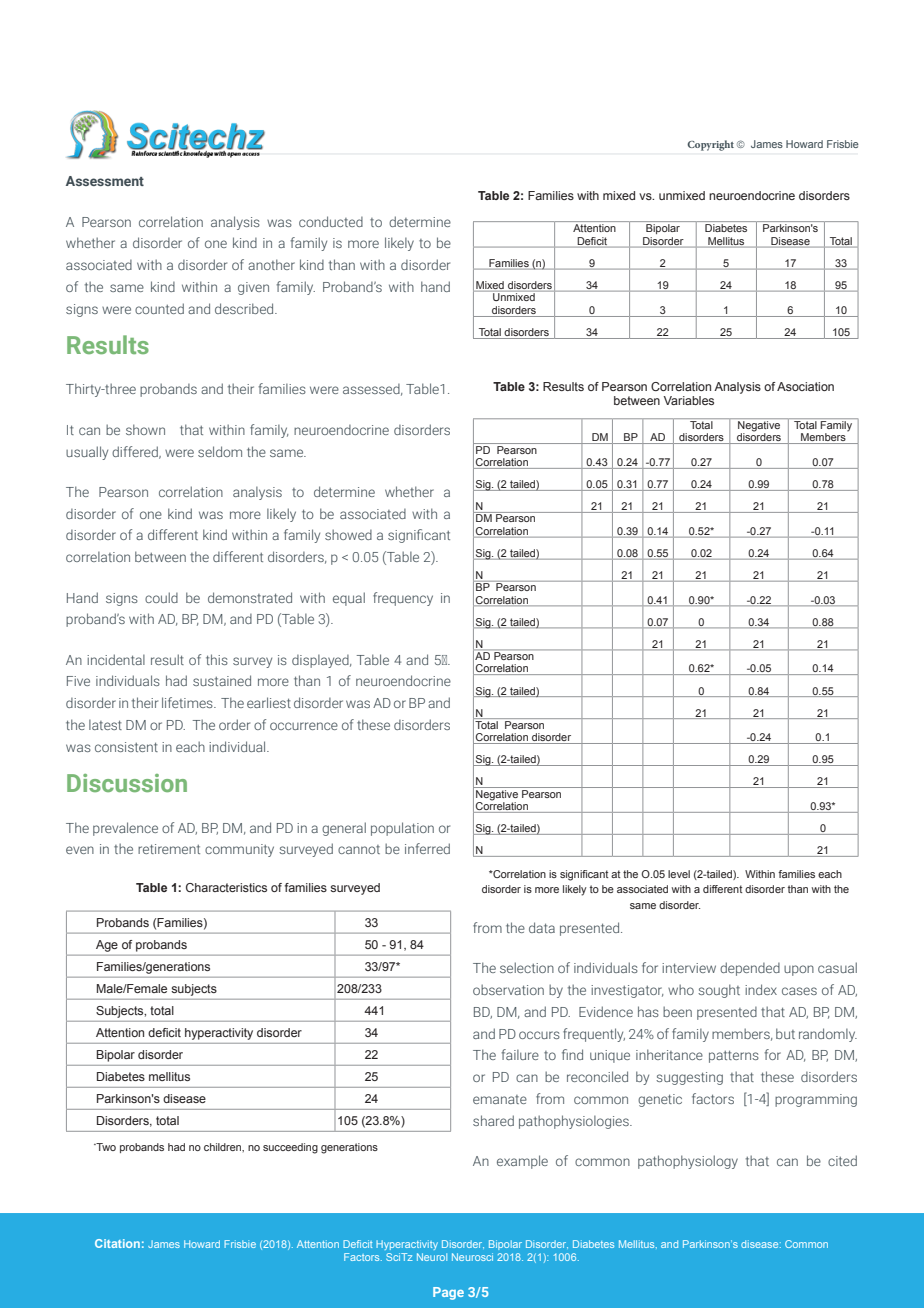 The width and height of the document is (924, 1308). What do you see at coordinates (105, 181) in the document?
I see `Assessment` at bounding box center [105, 181].
